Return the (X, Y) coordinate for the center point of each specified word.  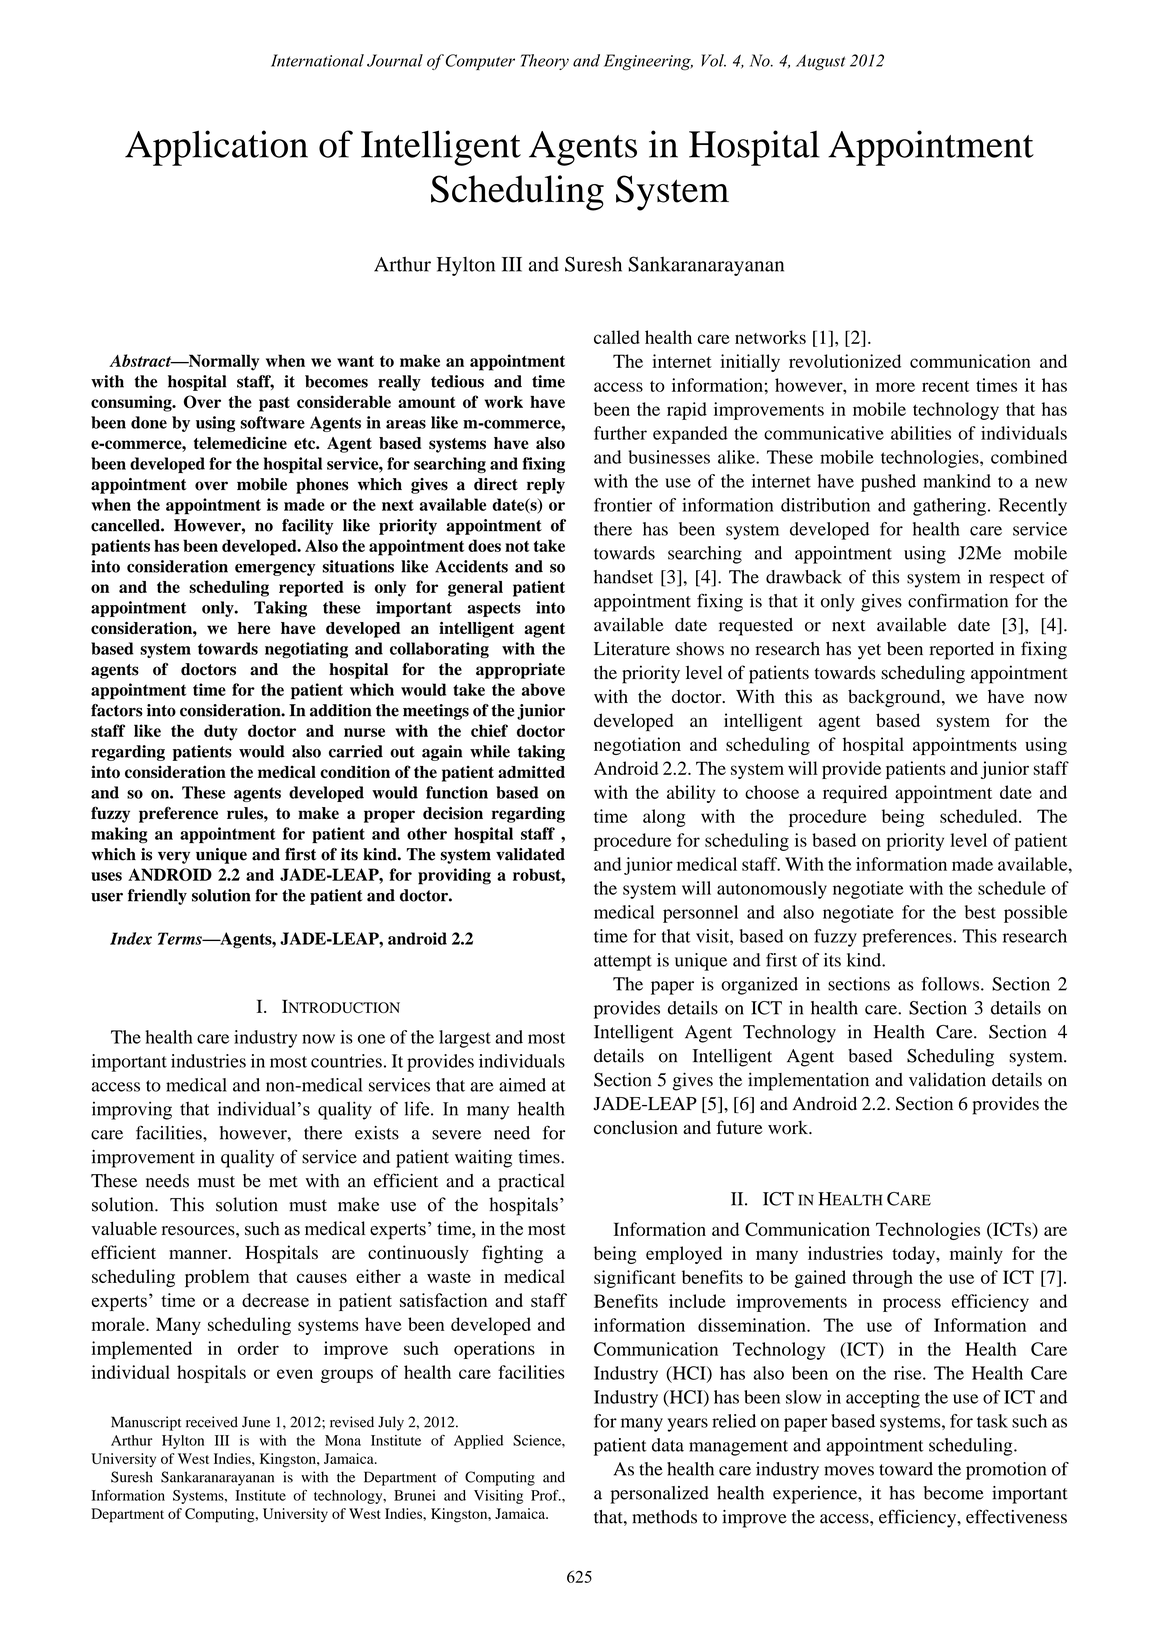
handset (623, 577)
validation (947, 1079)
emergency (275, 570)
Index (131, 938)
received (212, 1422)
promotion (1006, 1471)
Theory (545, 62)
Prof (546, 1495)
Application (216, 148)
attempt (623, 963)
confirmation (958, 600)
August (820, 62)
